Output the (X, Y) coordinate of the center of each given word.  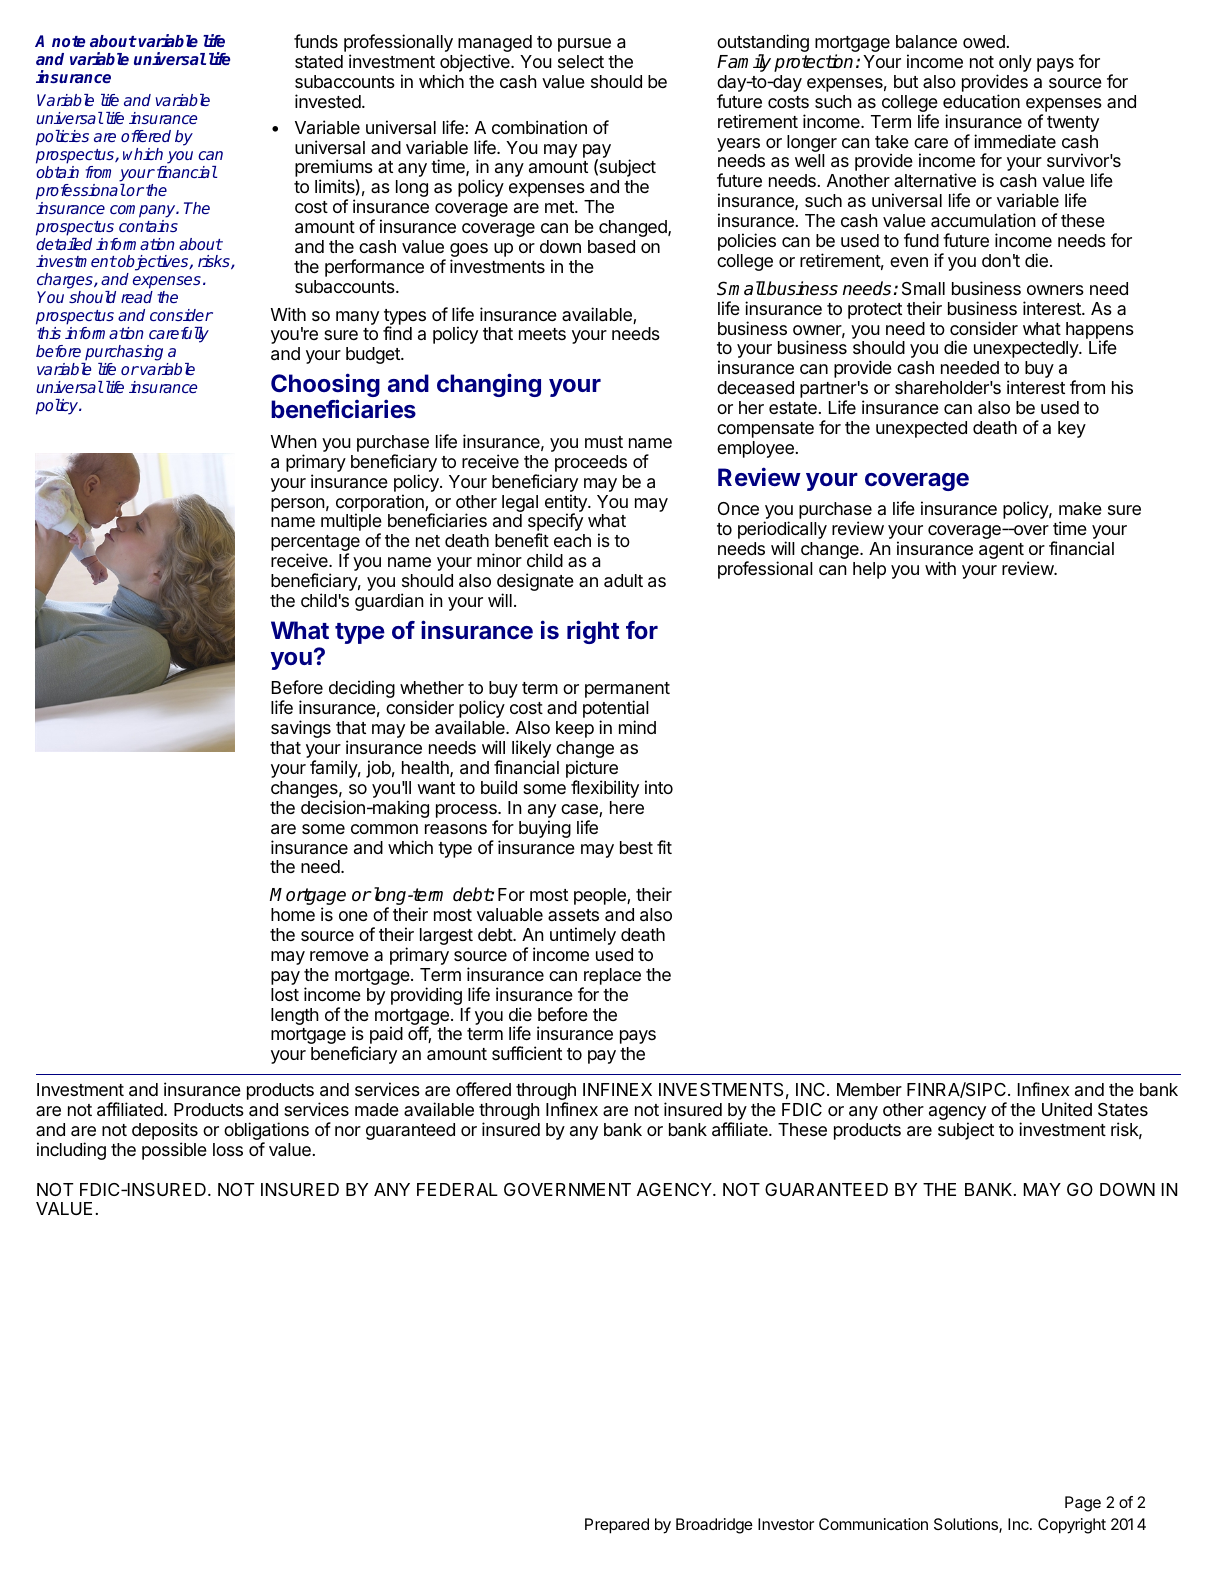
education (981, 101)
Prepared (617, 1526)
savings (301, 729)
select (581, 61)
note (68, 41)
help (869, 570)
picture (592, 770)
